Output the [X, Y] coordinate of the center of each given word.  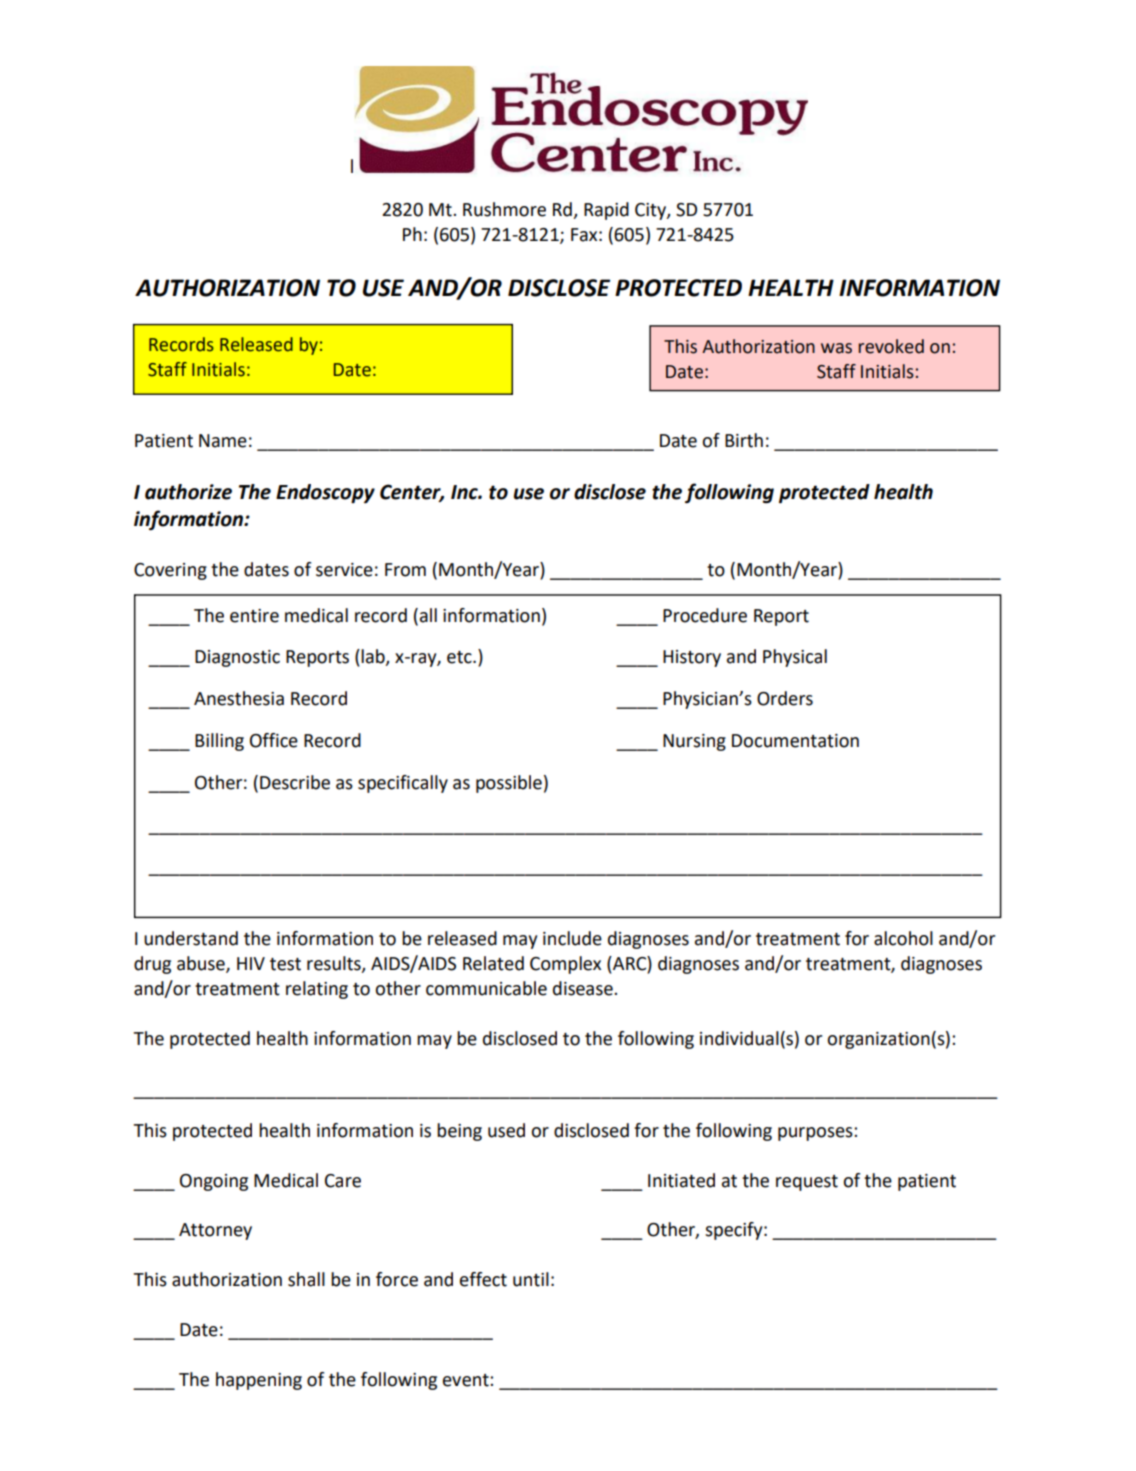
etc [460, 657]
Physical [795, 658]
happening [259, 1381]
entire [254, 616]
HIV [251, 963]
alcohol [903, 938]
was [836, 348]
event [467, 1380]
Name [223, 441]
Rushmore [504, 209]
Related [493, 963]
